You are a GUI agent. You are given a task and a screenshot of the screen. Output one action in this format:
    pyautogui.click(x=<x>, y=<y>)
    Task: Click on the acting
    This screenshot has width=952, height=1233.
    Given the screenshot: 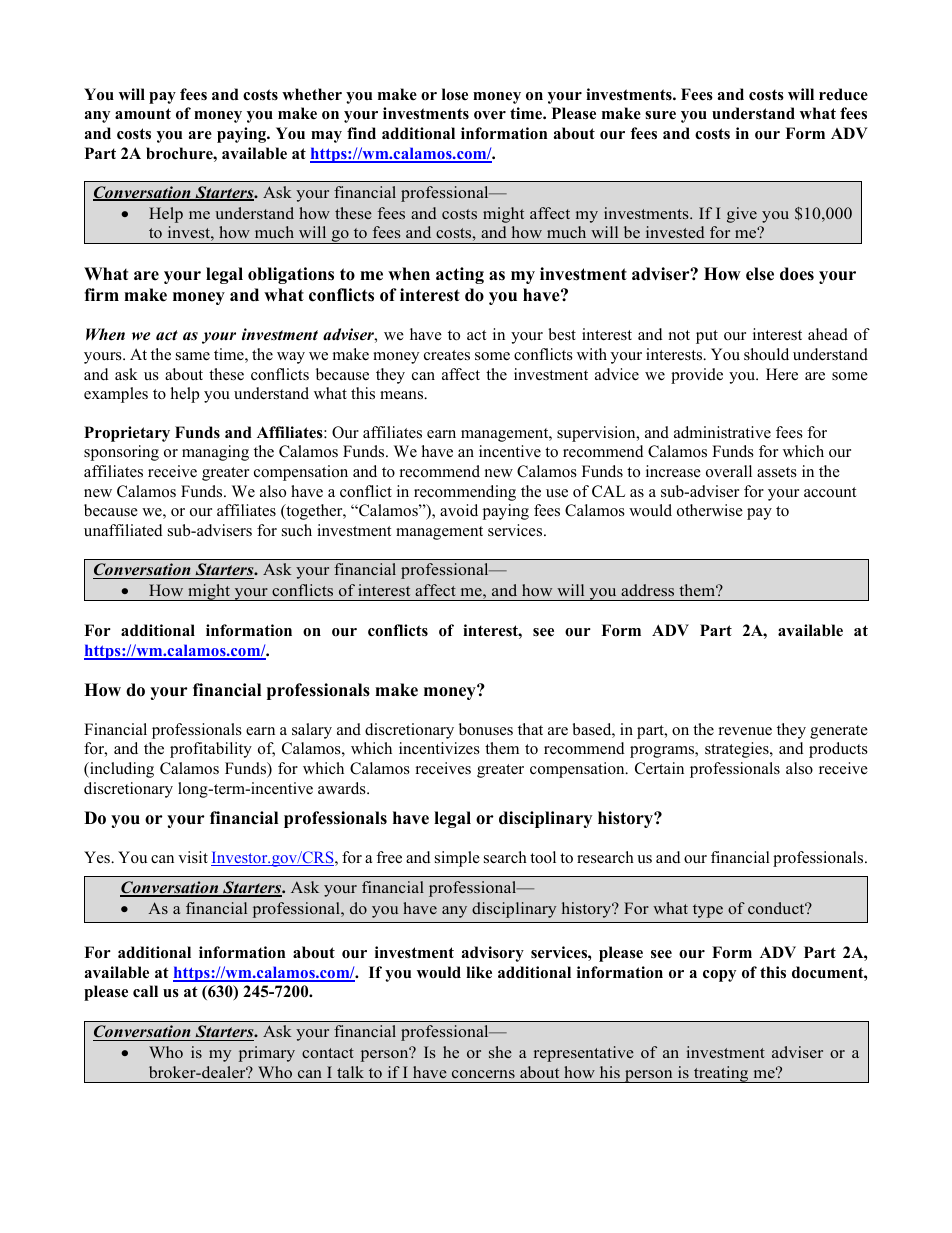 What is the action you would take?
    pyautogui.click(x=460, y=275)
